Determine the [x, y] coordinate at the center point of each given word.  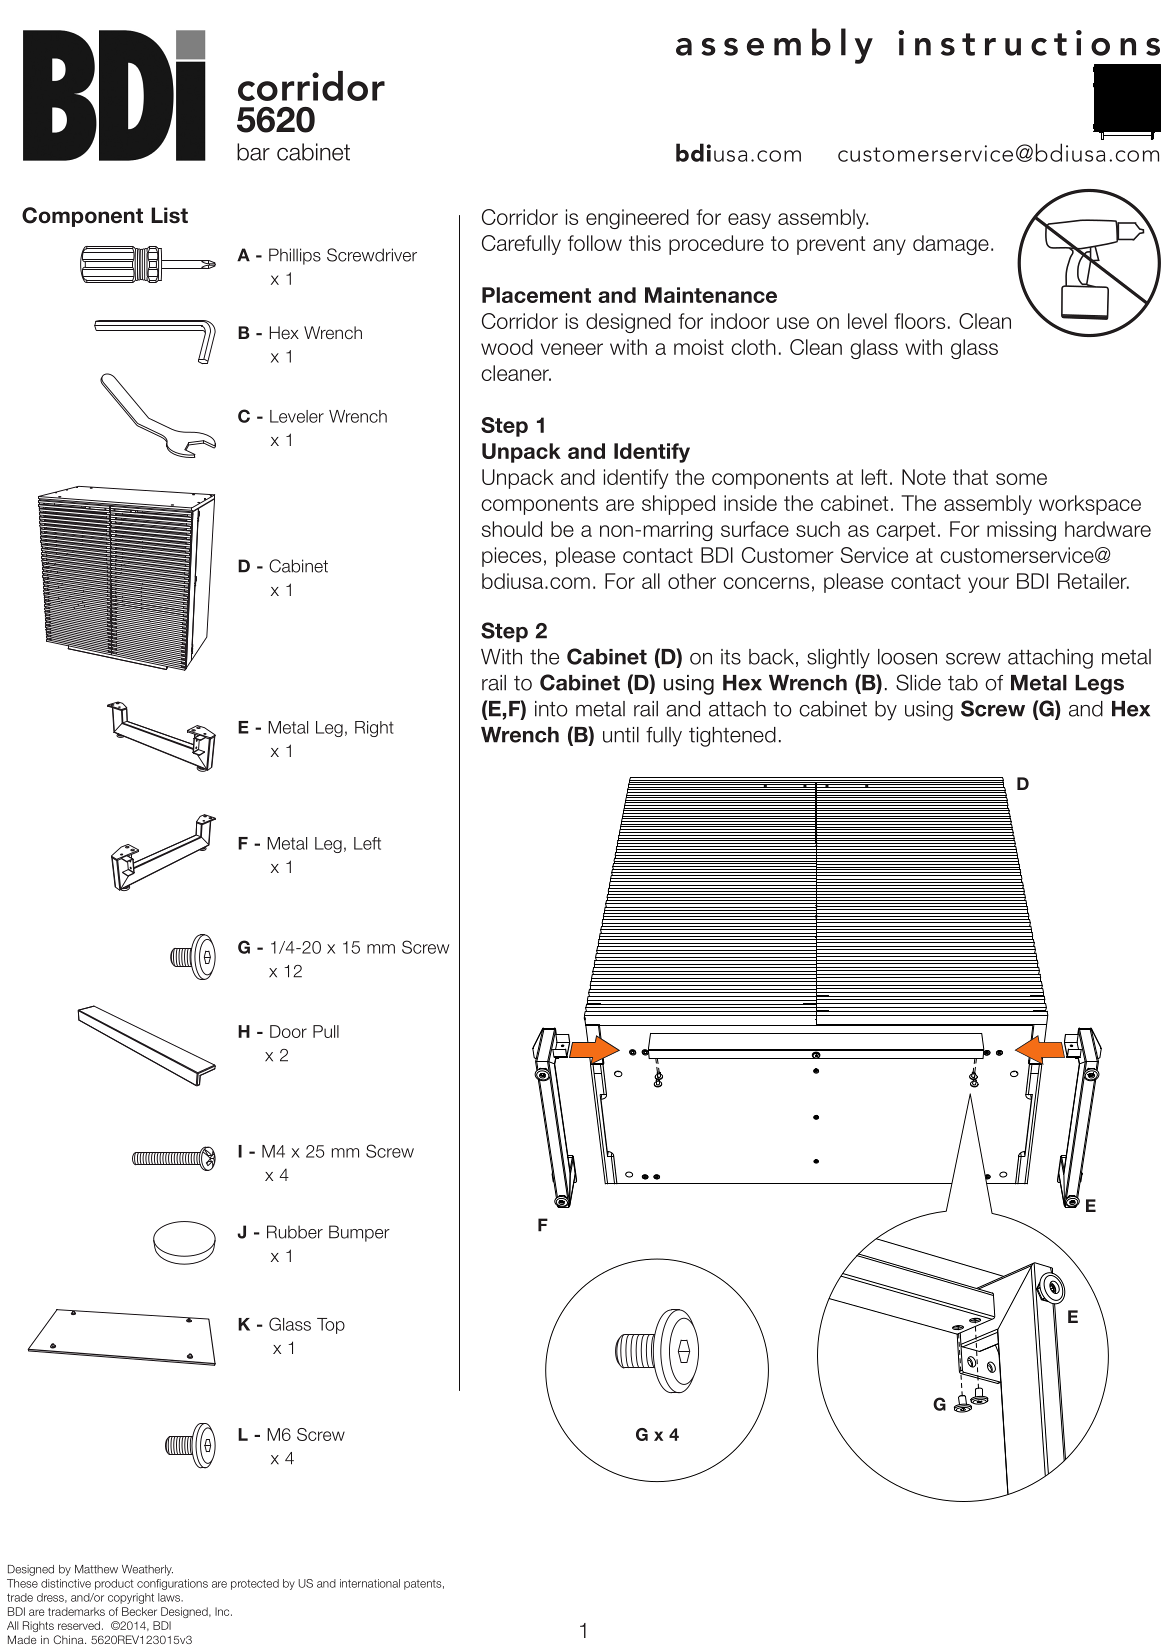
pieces [511, 557]
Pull [326, 1031]
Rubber [295, 1232]
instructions [1029, 43]
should [511, 529]
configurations [172, 1584]
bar [253, 152]
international [370, 1583]
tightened [732, 737]
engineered [637, 219]
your [988, 585]
